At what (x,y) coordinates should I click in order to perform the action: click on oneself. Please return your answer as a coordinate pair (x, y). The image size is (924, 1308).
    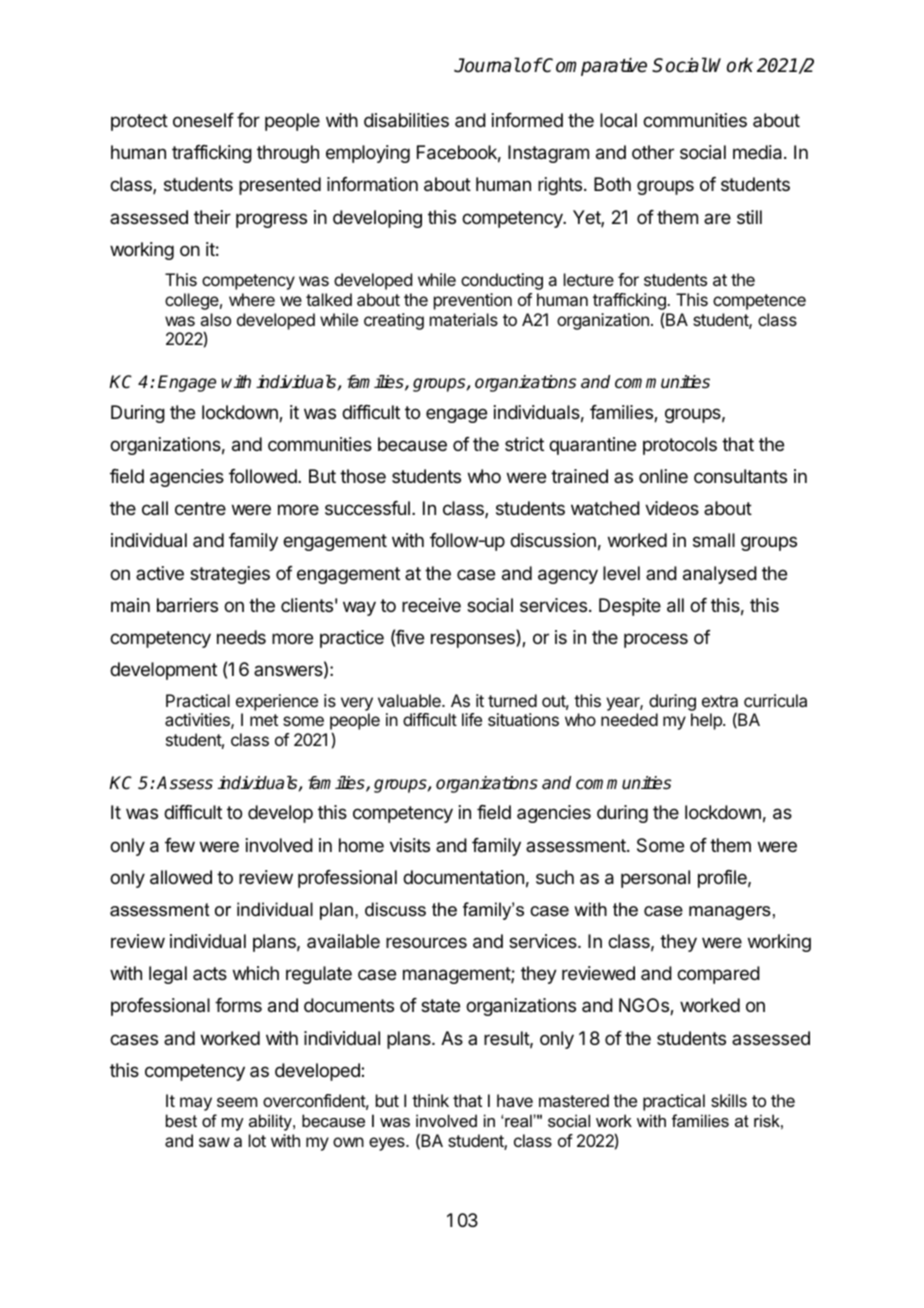
    Looking at the image, I should click on (203, 120).
